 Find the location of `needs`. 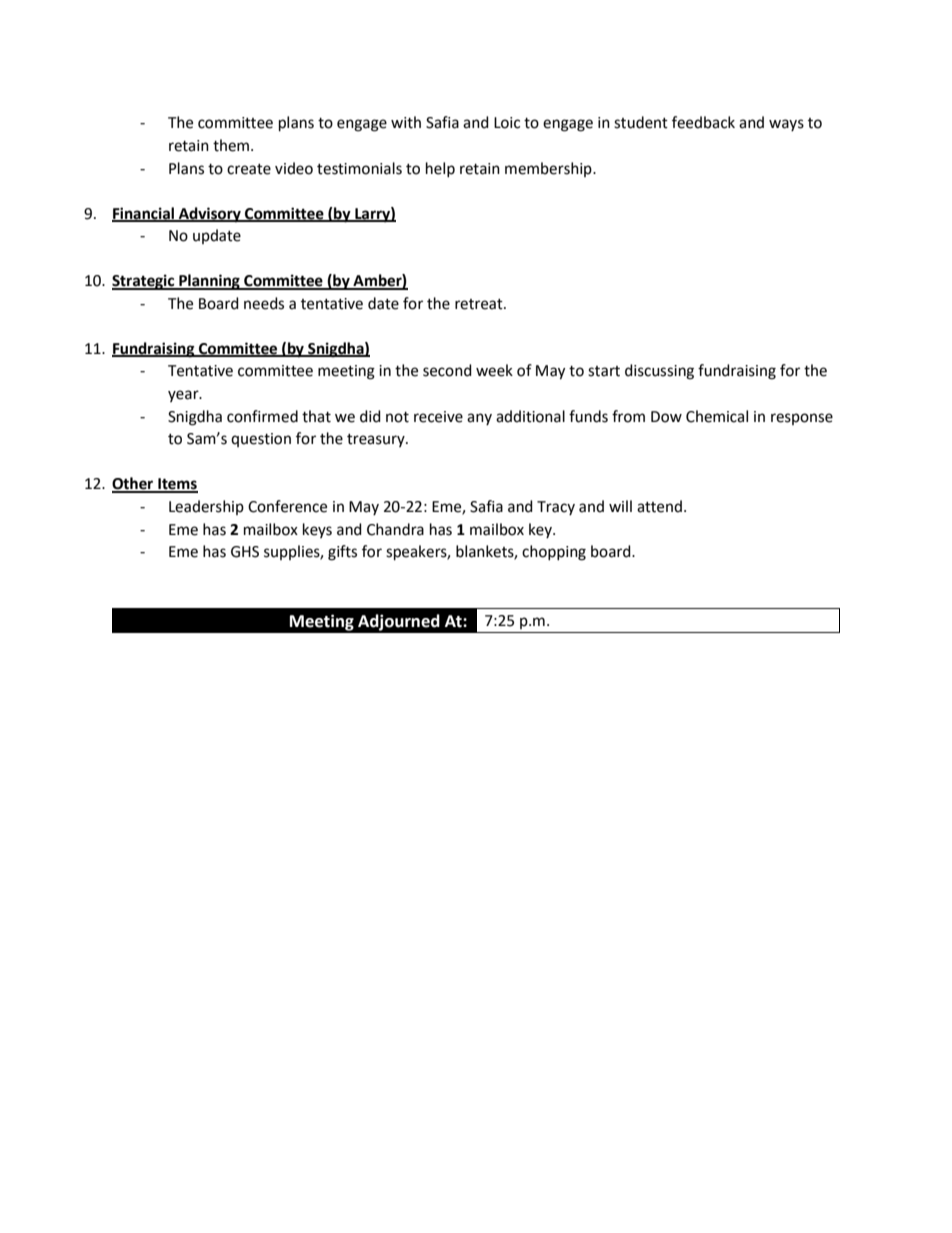

needs is located at coordinates (264, 303).
